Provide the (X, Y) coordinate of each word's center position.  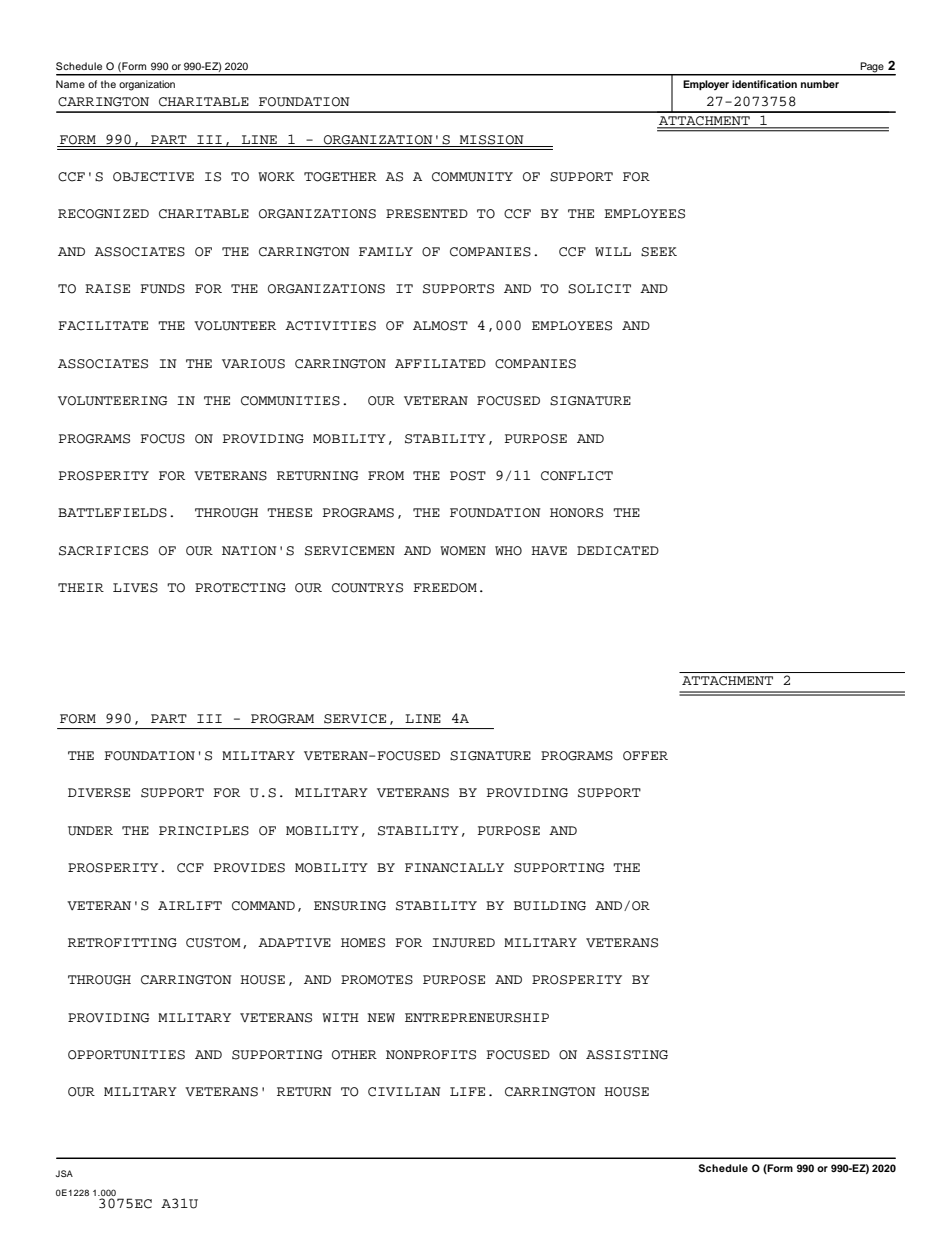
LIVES (135, 588)
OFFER (645, 756)
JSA (64, 1173)
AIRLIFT (190, 905)
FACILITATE (103, 326)
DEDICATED (618, 551)
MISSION (492, 140)
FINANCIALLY (454, 868)
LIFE (467, 1091)
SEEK (659, 252)
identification (764, 84)
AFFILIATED (440, 363)
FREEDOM (445, 588)
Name (70, 84)
